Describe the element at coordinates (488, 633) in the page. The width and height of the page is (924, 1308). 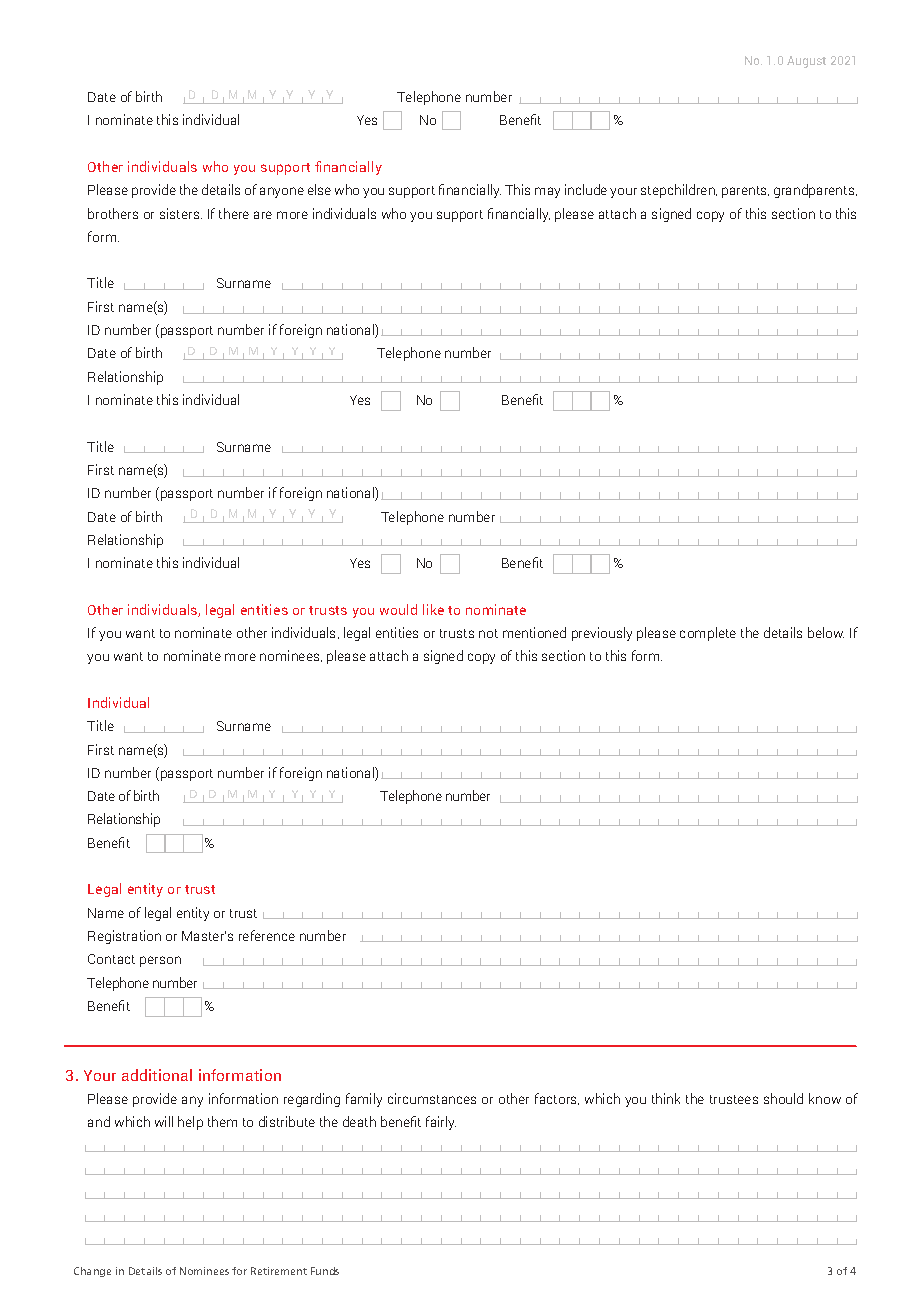
I see `not` at that location.
